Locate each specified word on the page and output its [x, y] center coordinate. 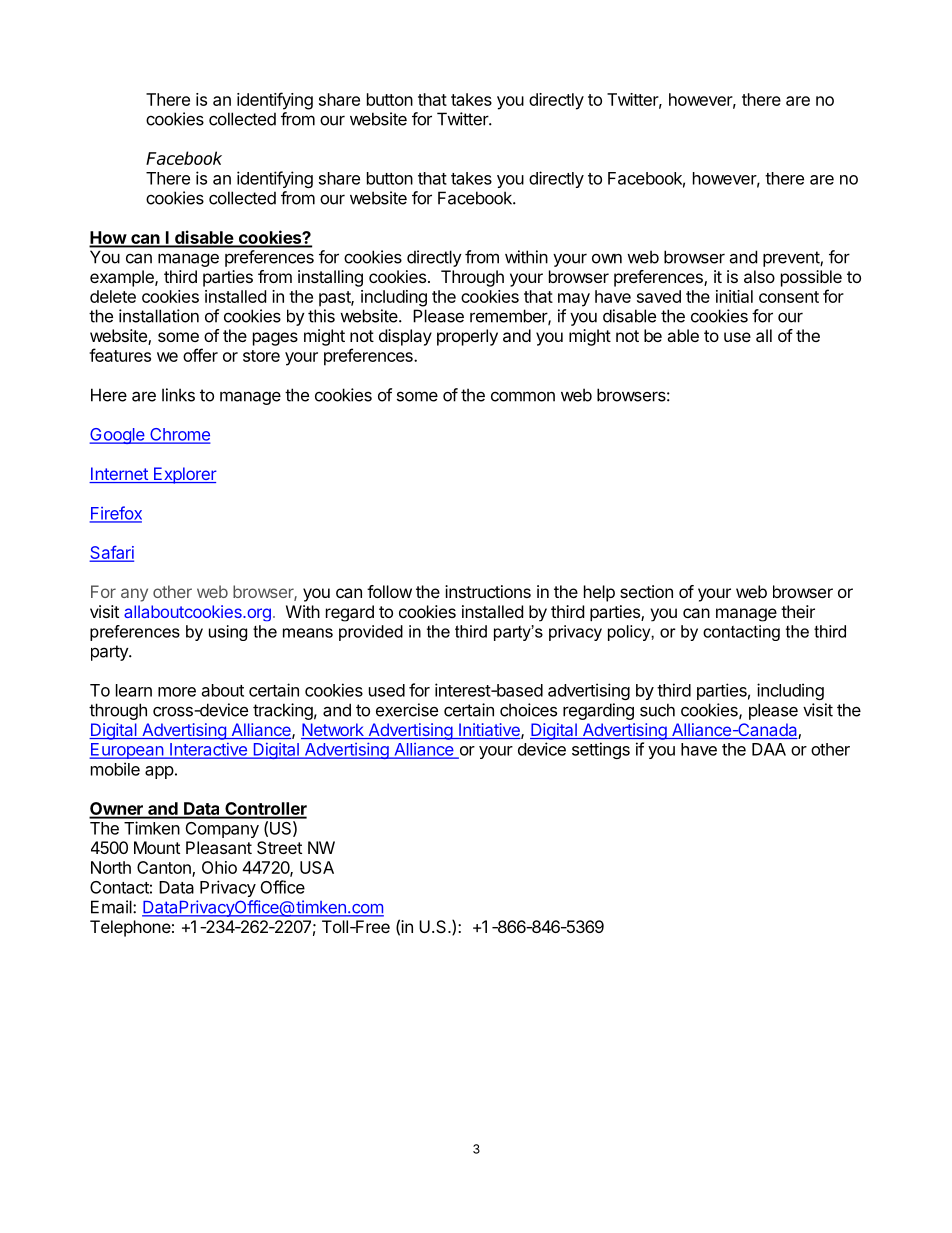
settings [601, 750]
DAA [769, 749]
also [759, 276]
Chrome [179, 435]
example [123, 278]
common [523, 396]
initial [734, 296]
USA [317, 867]
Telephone [130, 928]
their [798, 611]
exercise [407, 710]
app [159, 772]
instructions [488, 591]
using [228, 633]
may [574, 300]
